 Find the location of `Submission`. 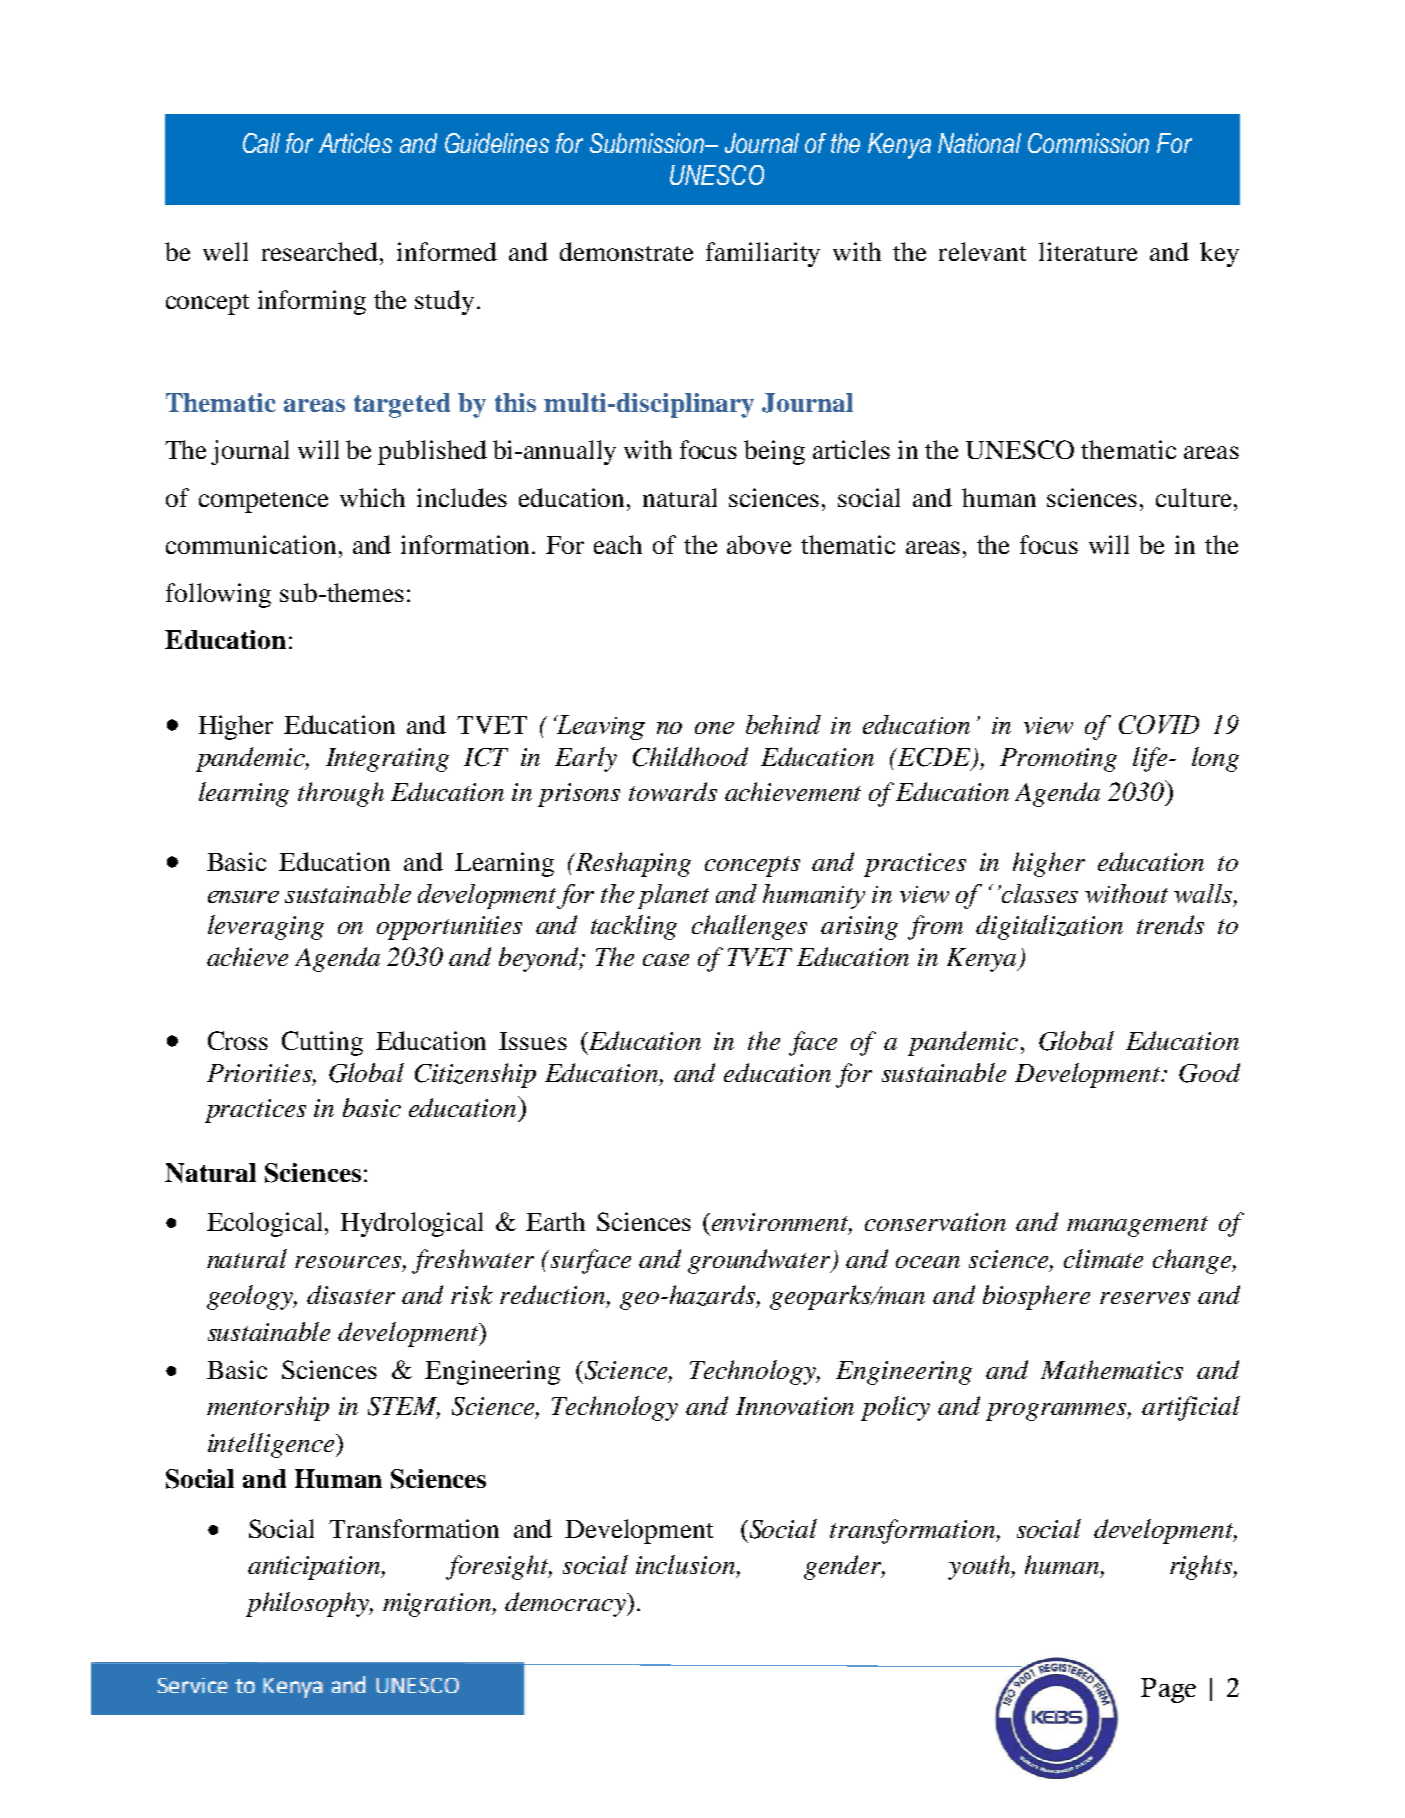

Submission is located at coordinates (648, 143).
